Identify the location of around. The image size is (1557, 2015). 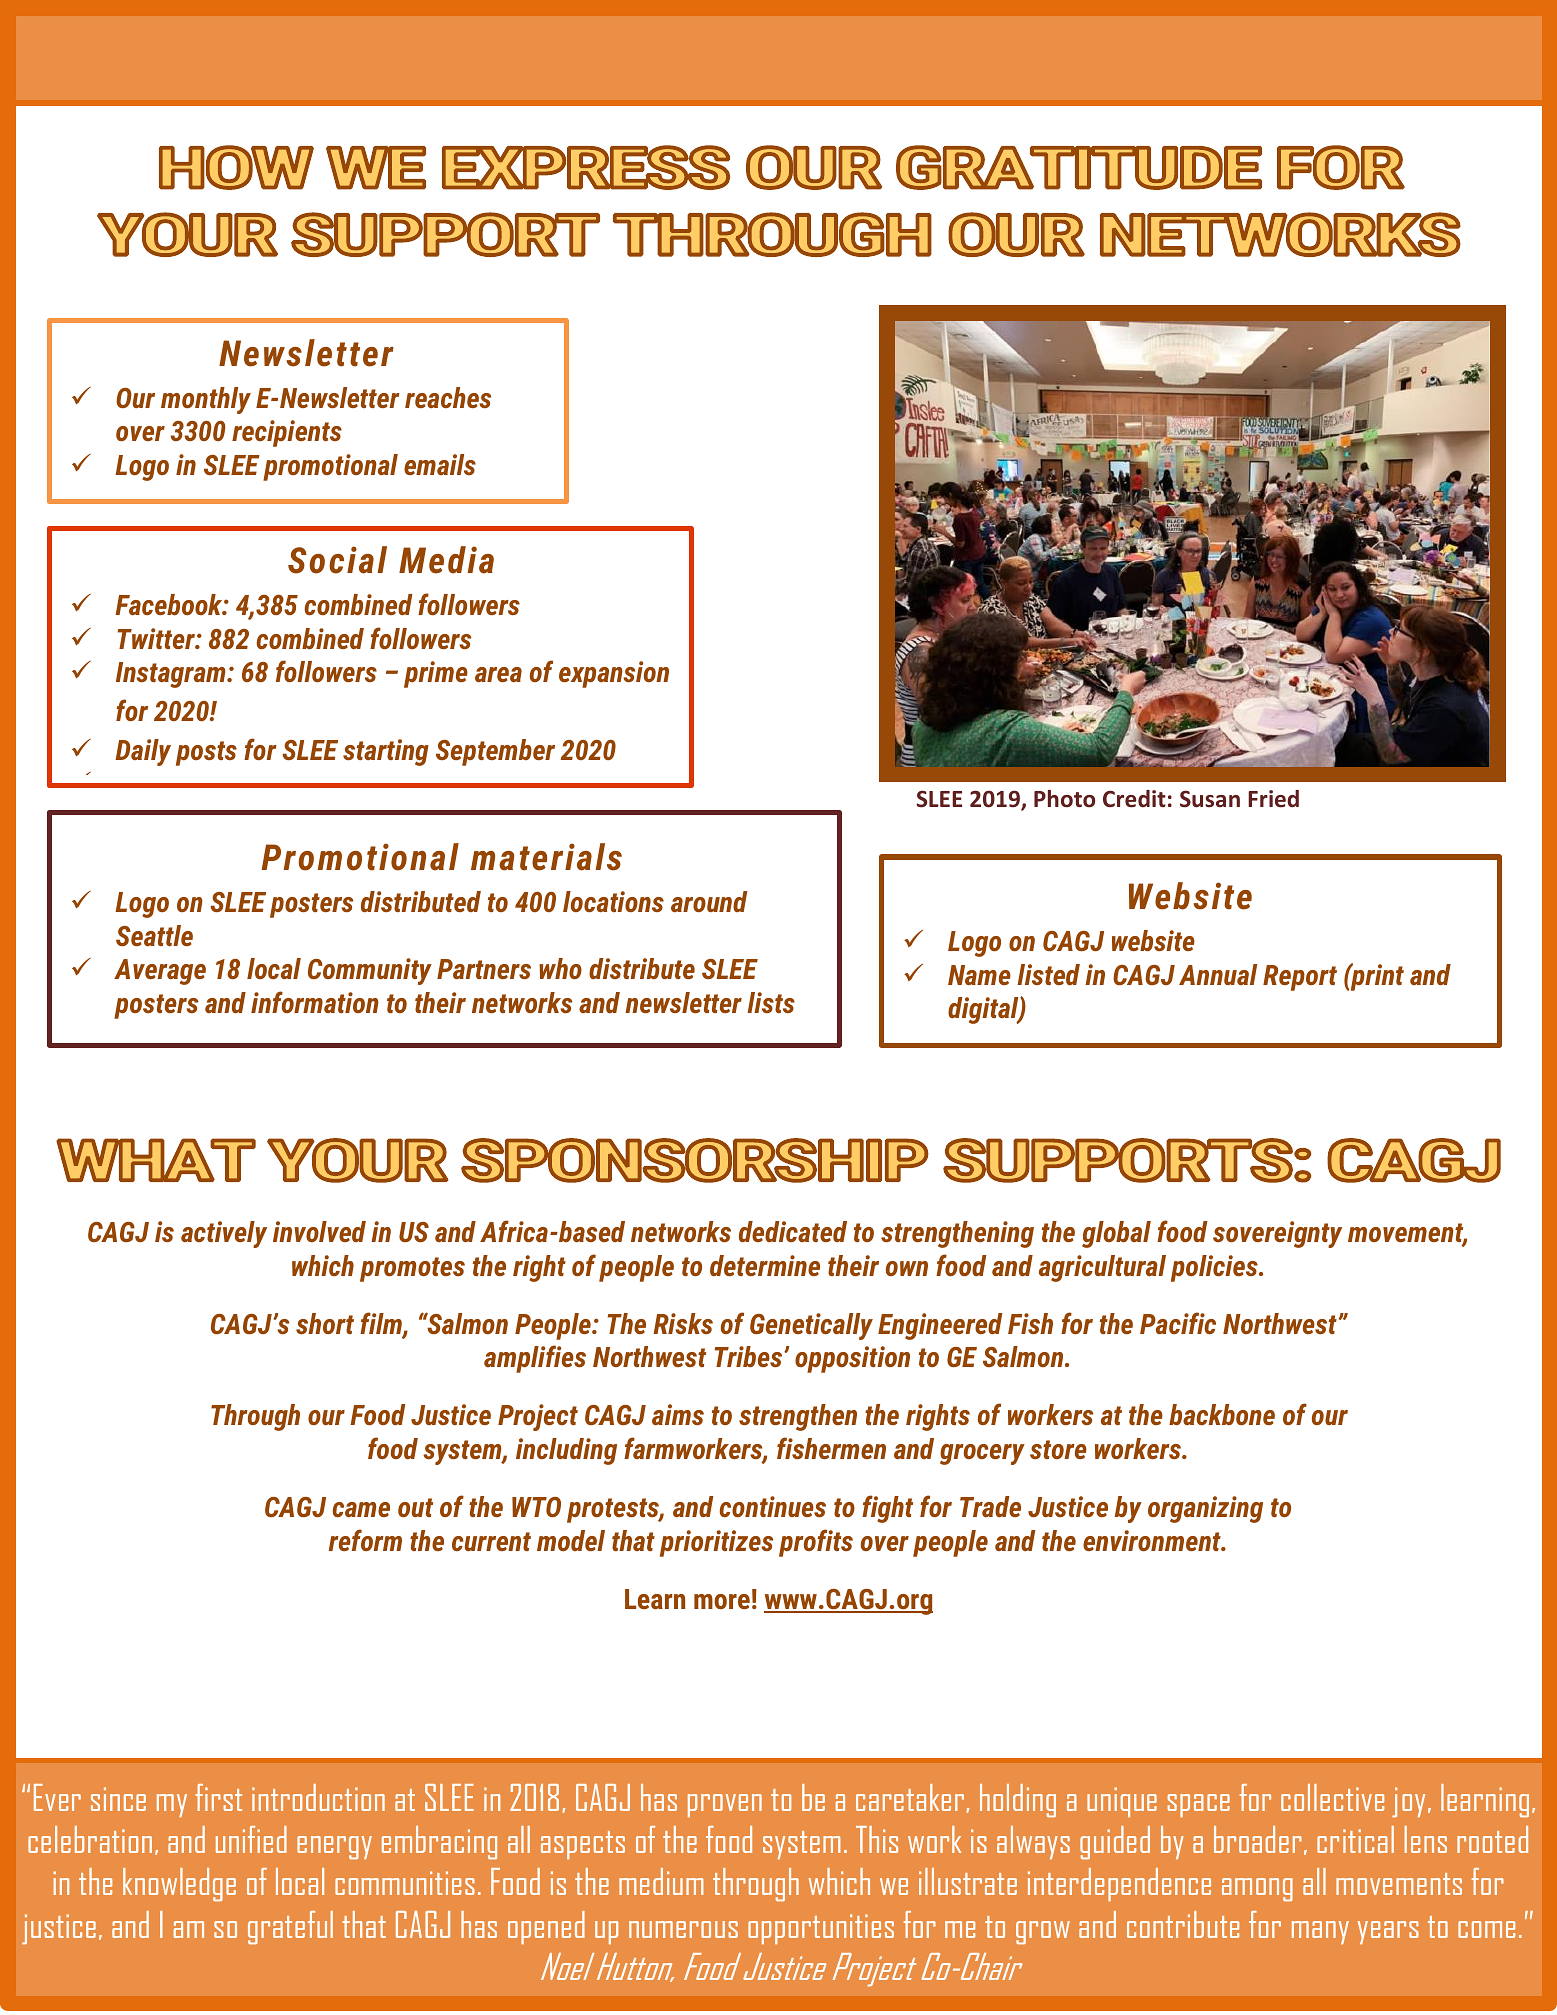
(709, 901).
